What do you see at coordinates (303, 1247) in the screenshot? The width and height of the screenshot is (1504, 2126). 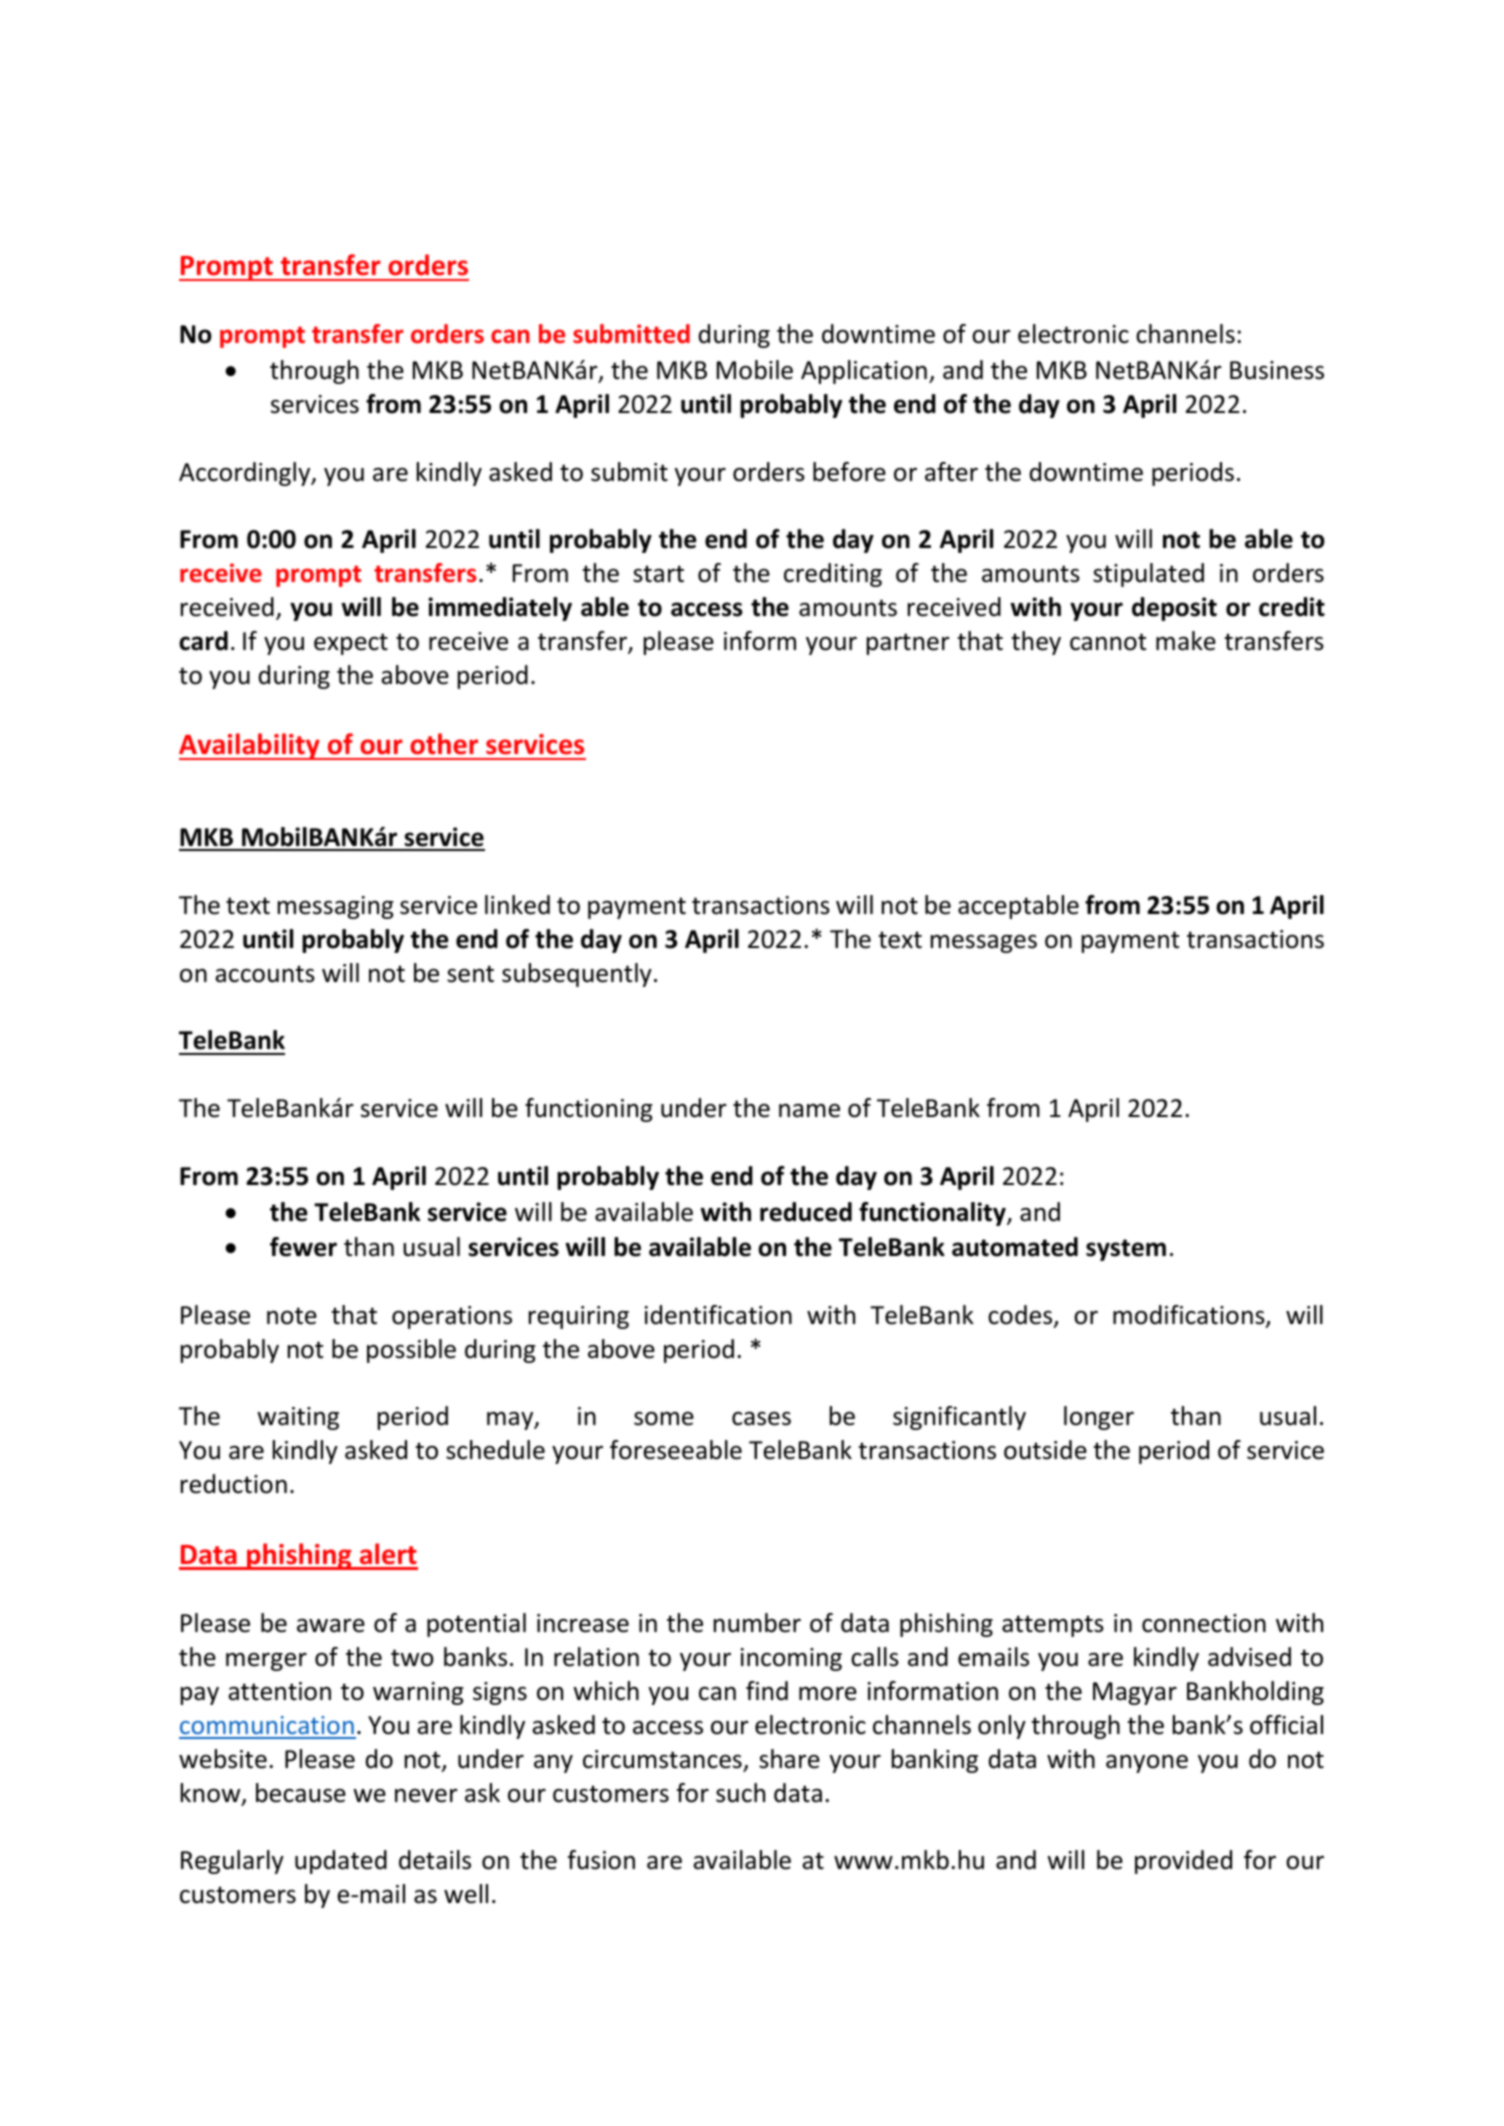 I see `fewer` at bounding box center [303, 1247].
